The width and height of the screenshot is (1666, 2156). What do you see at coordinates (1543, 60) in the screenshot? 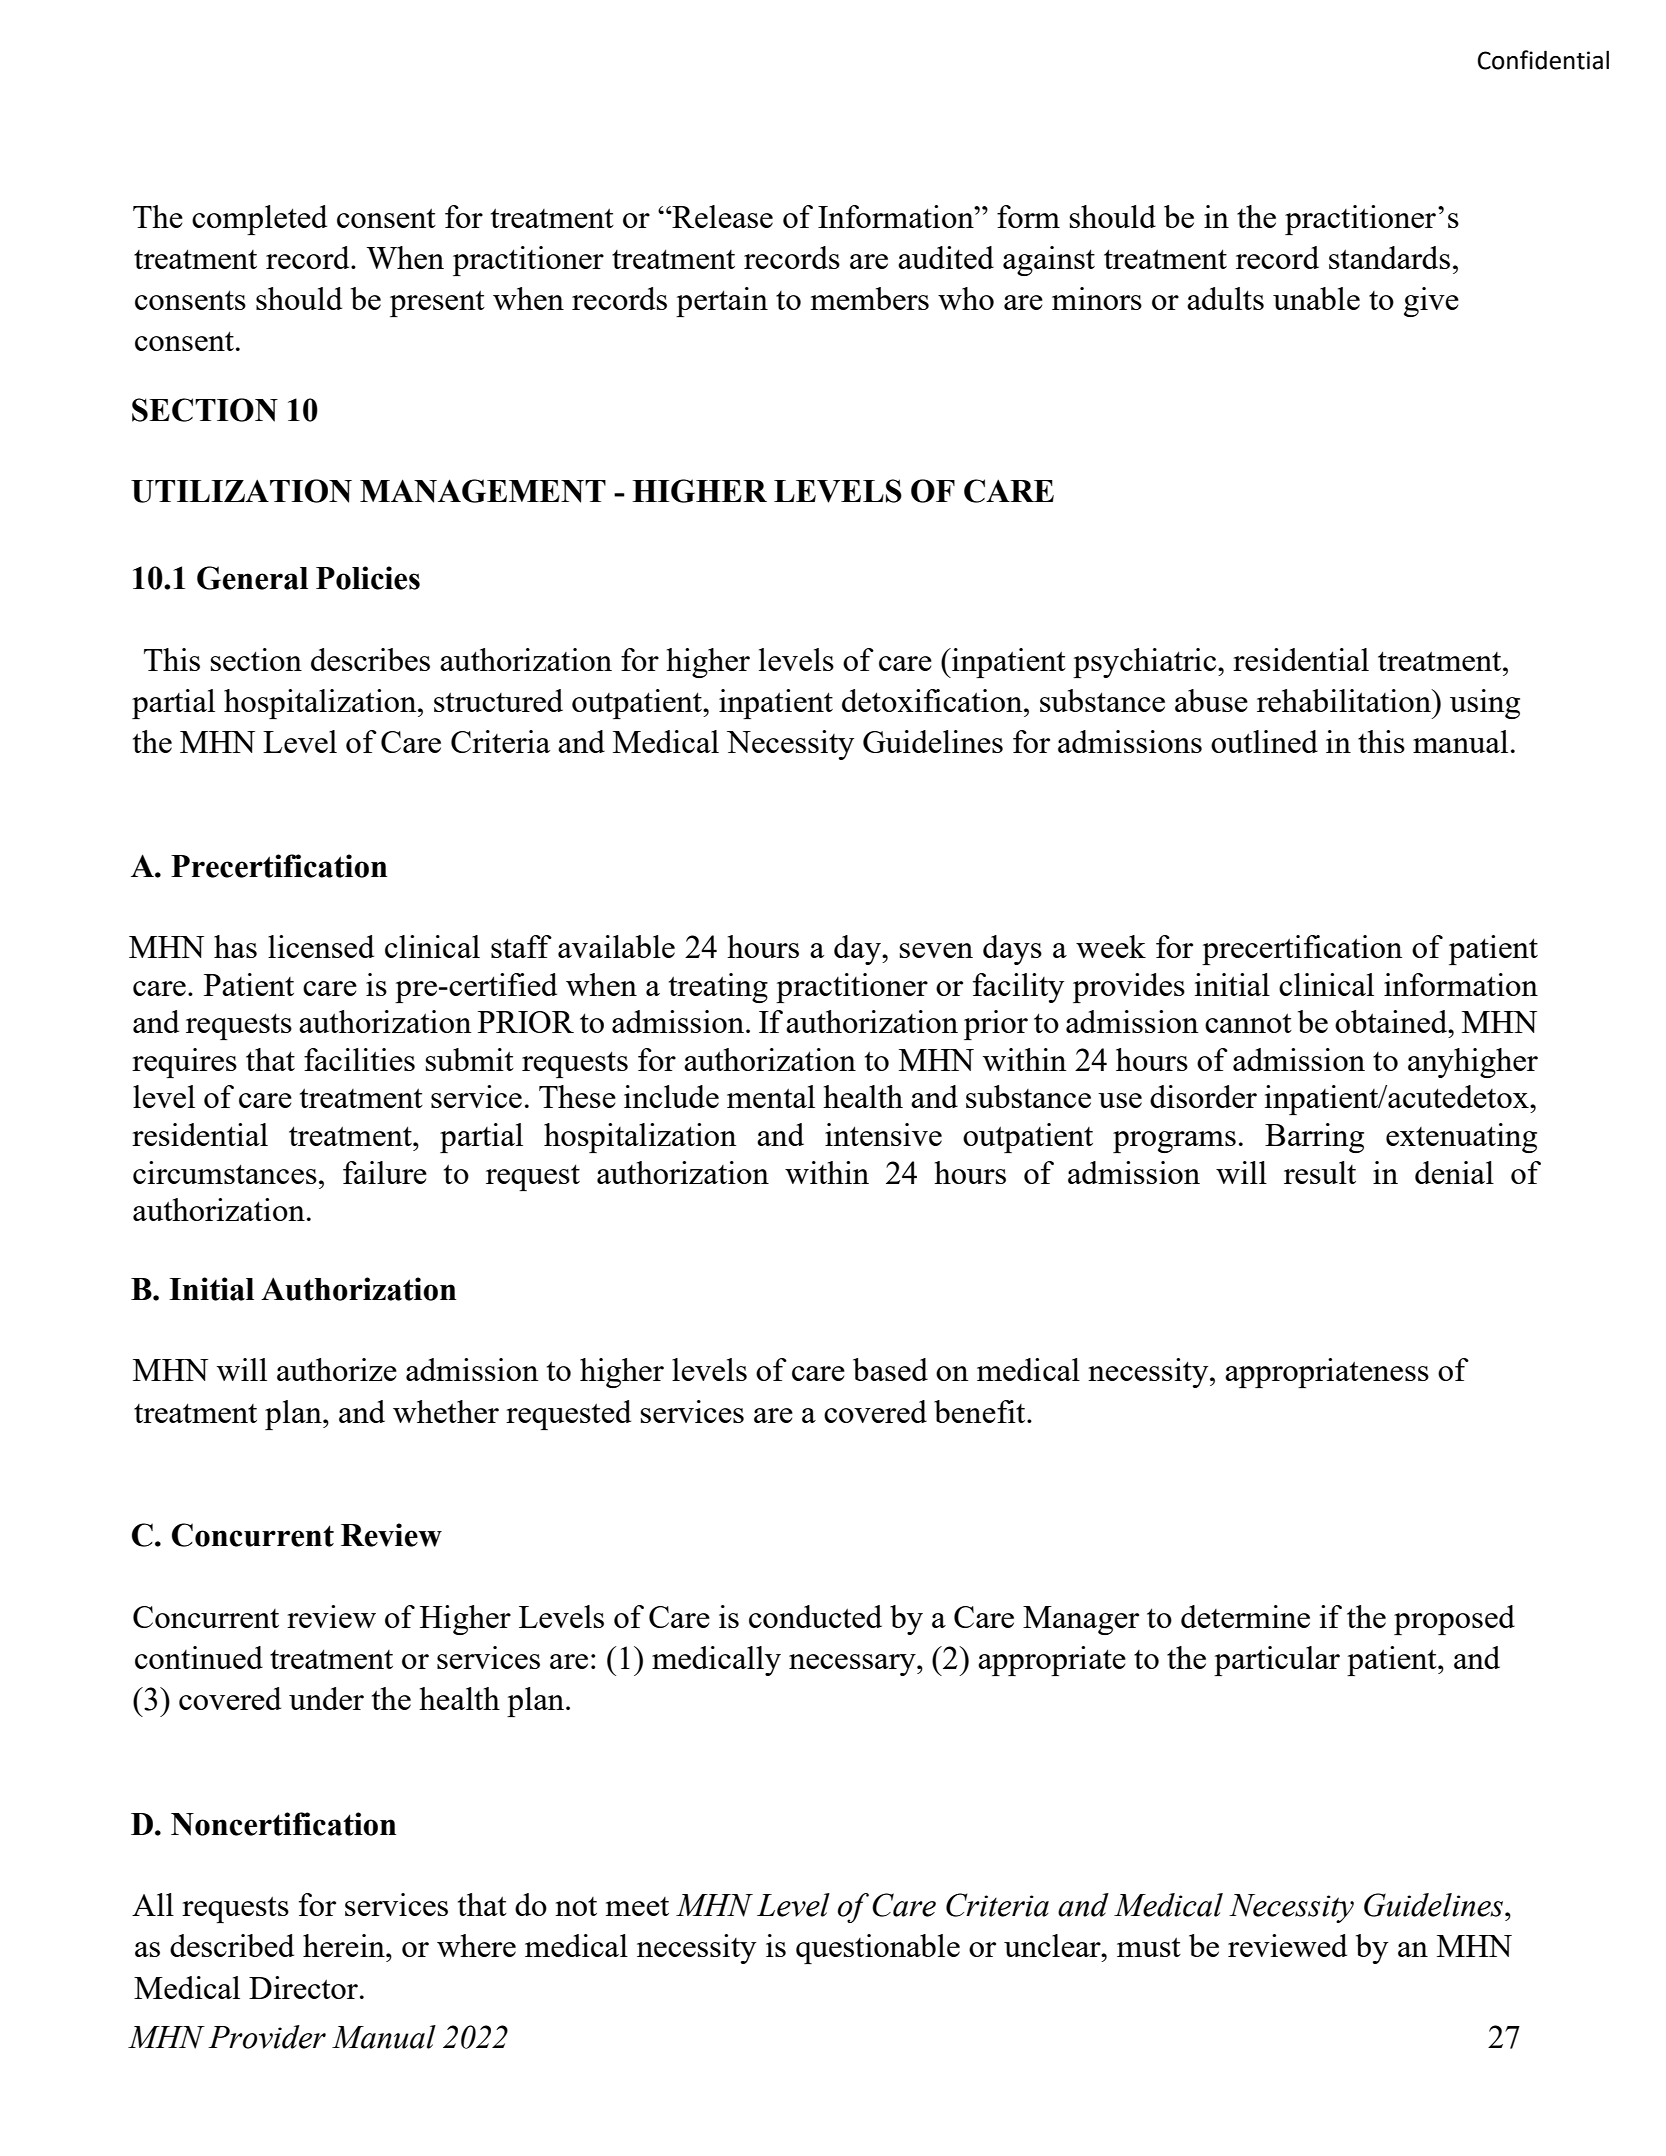
I see `Confidential` at bounding box center [1543, 60].
